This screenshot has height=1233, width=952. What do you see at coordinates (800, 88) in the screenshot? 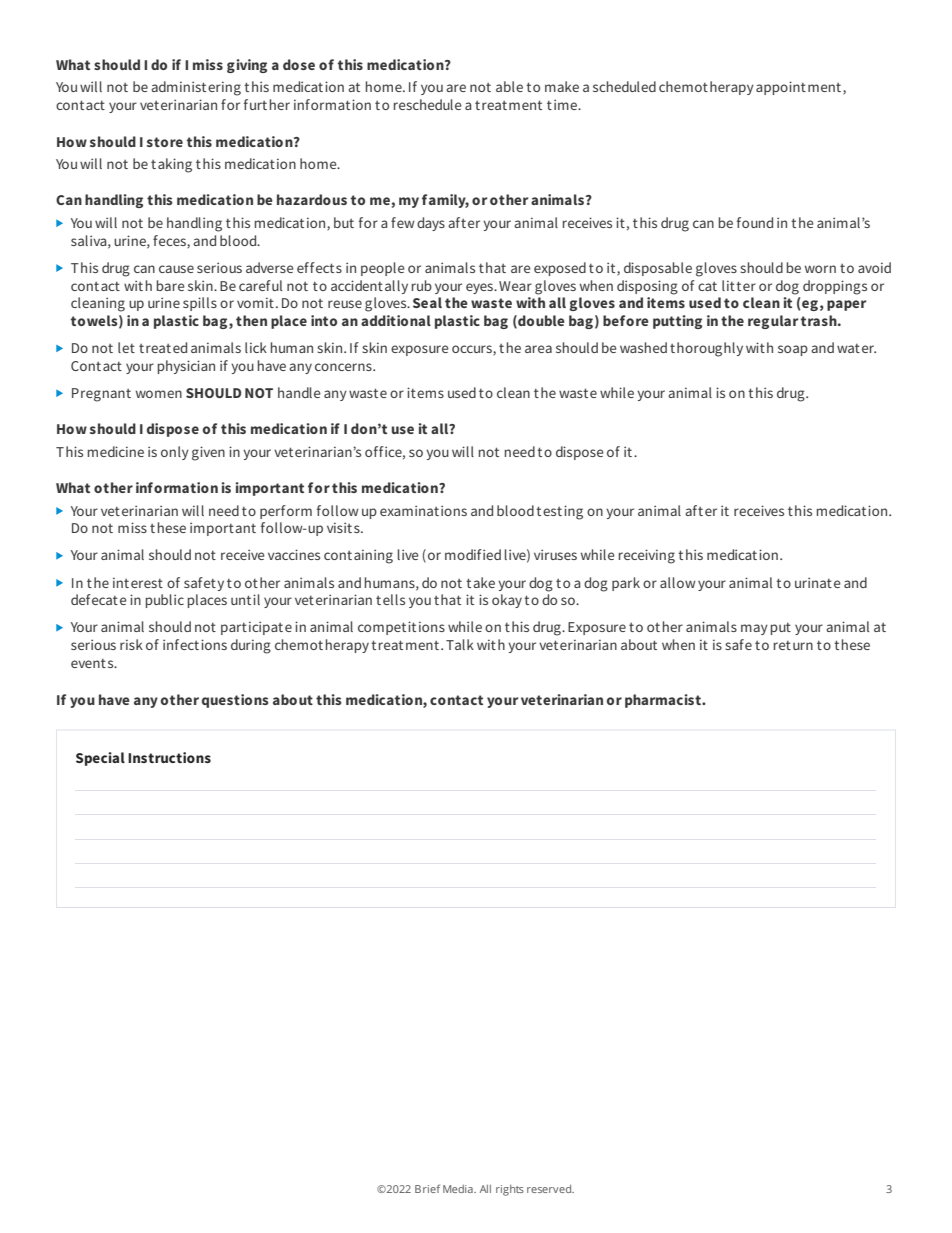
I see `appointment` at bounding box center [800, 88].
